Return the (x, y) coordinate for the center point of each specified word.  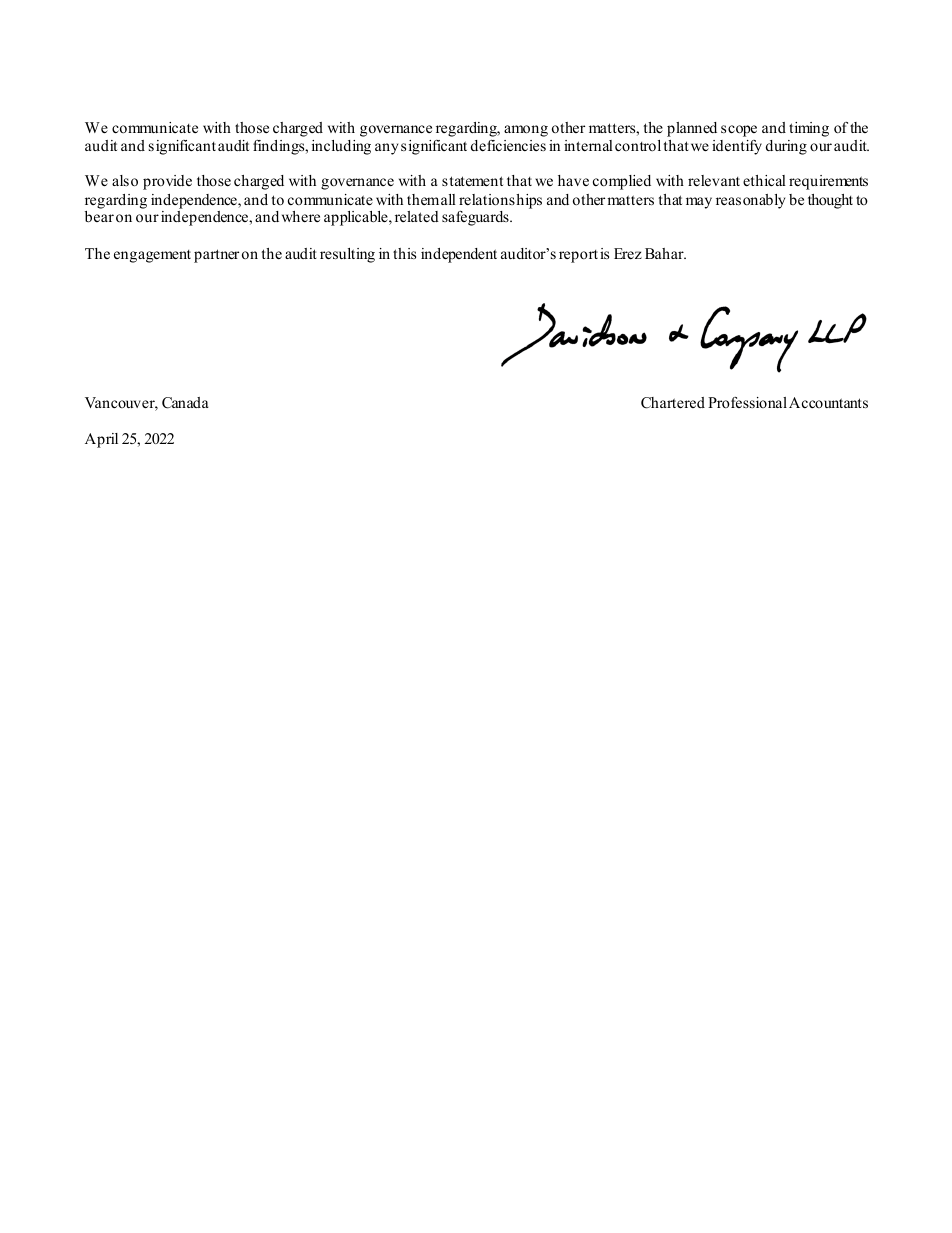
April (101, 440)
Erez (628, 253)
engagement (152, 256)
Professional (747, 402)
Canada (185, 403)
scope (739, 131)
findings (280, 147)
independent (459, 255)
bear (99, 216)
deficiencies (508, 145)
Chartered (673, 403)
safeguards (476, 218)
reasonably (750, 201)
